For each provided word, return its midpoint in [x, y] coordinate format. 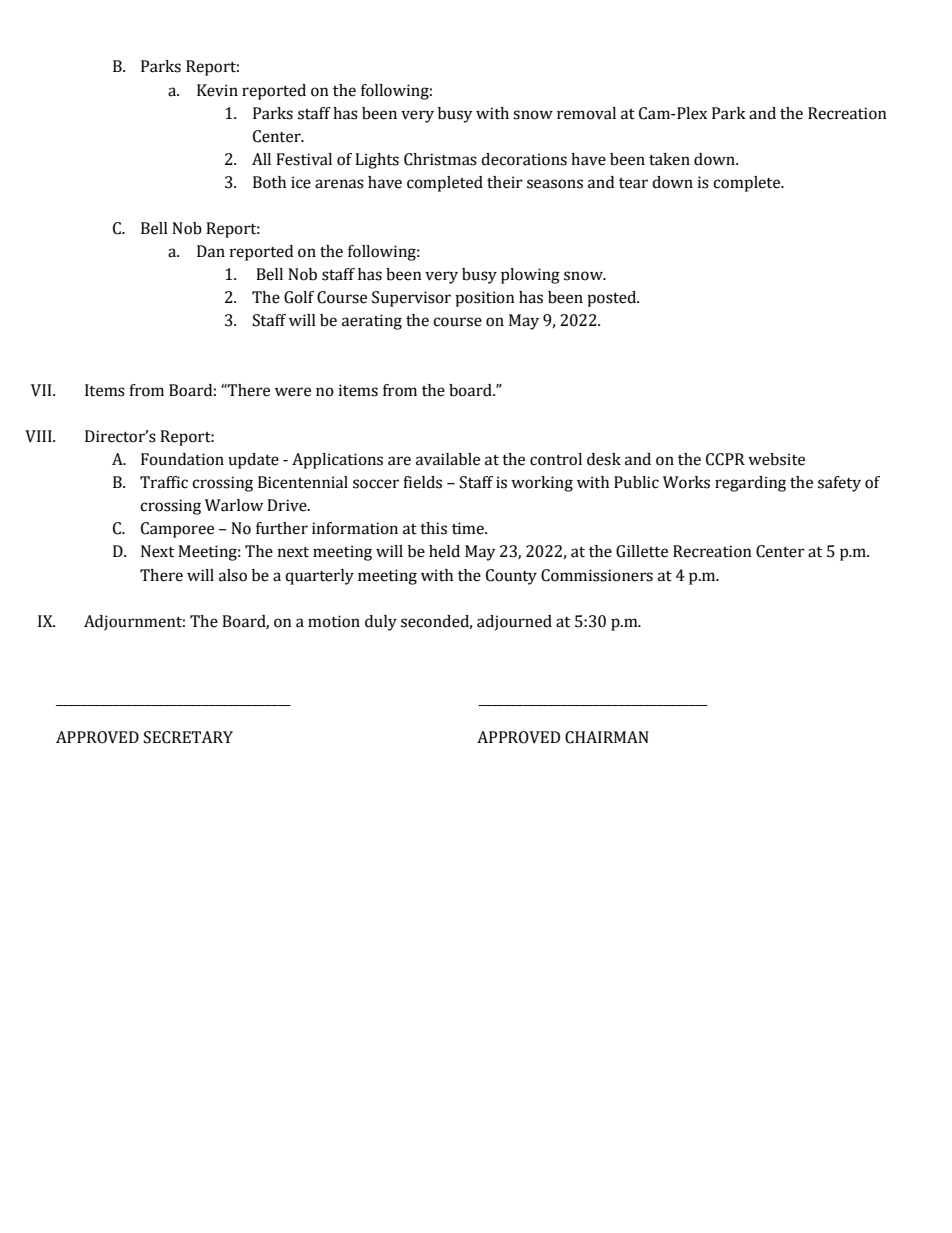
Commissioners [597, 575]
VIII [39, 436]
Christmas [440, 159]
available [448, 459]
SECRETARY [188, 737]
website [776, 459]
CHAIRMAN [607, 737]
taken [669, 159]
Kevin [217, 90]
